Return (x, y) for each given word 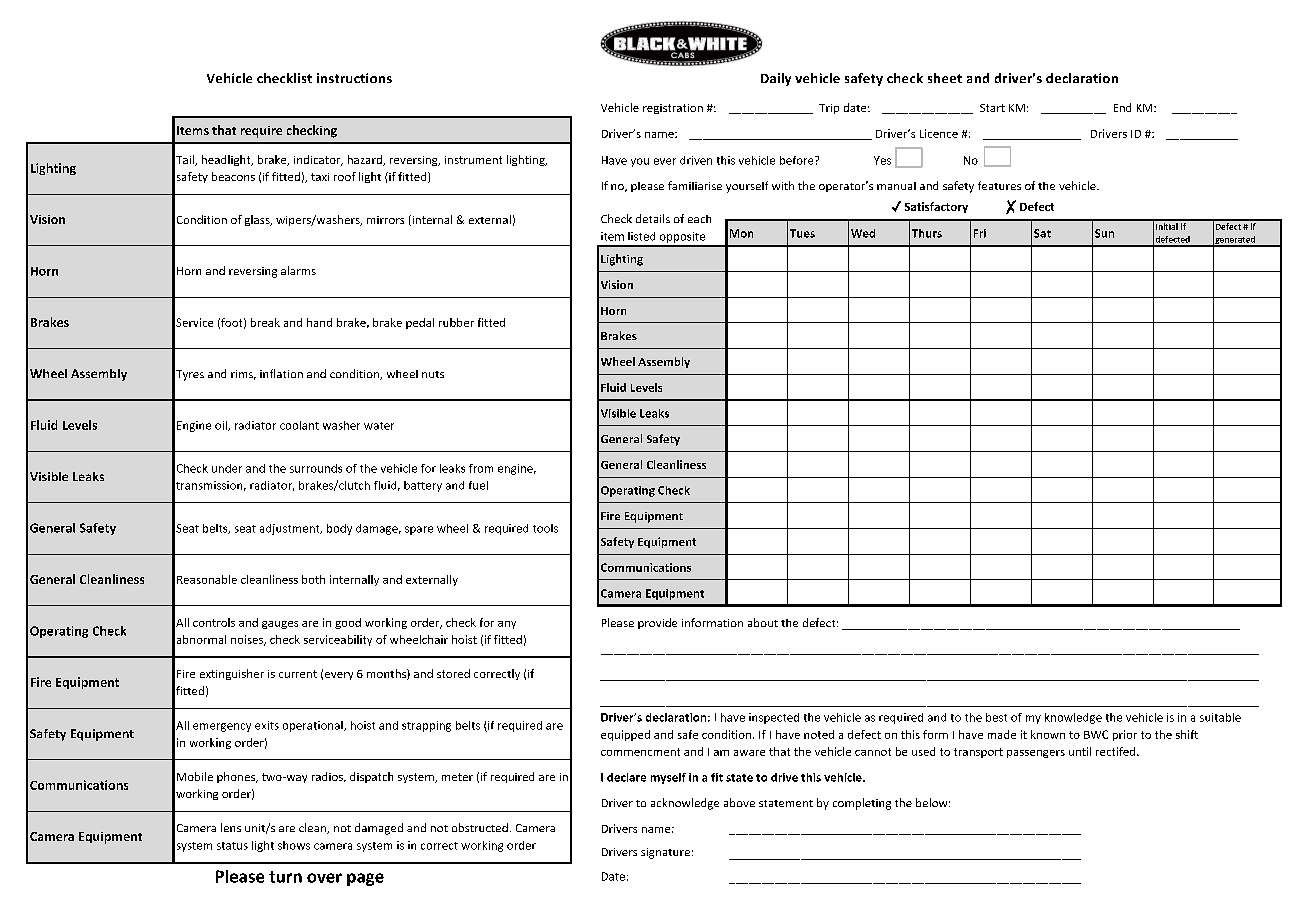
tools (545, 528)
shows (294, 845)
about (763, 622)
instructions (354, 78)
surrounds (316, 468)
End (1122, 107)
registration (673, 109)
